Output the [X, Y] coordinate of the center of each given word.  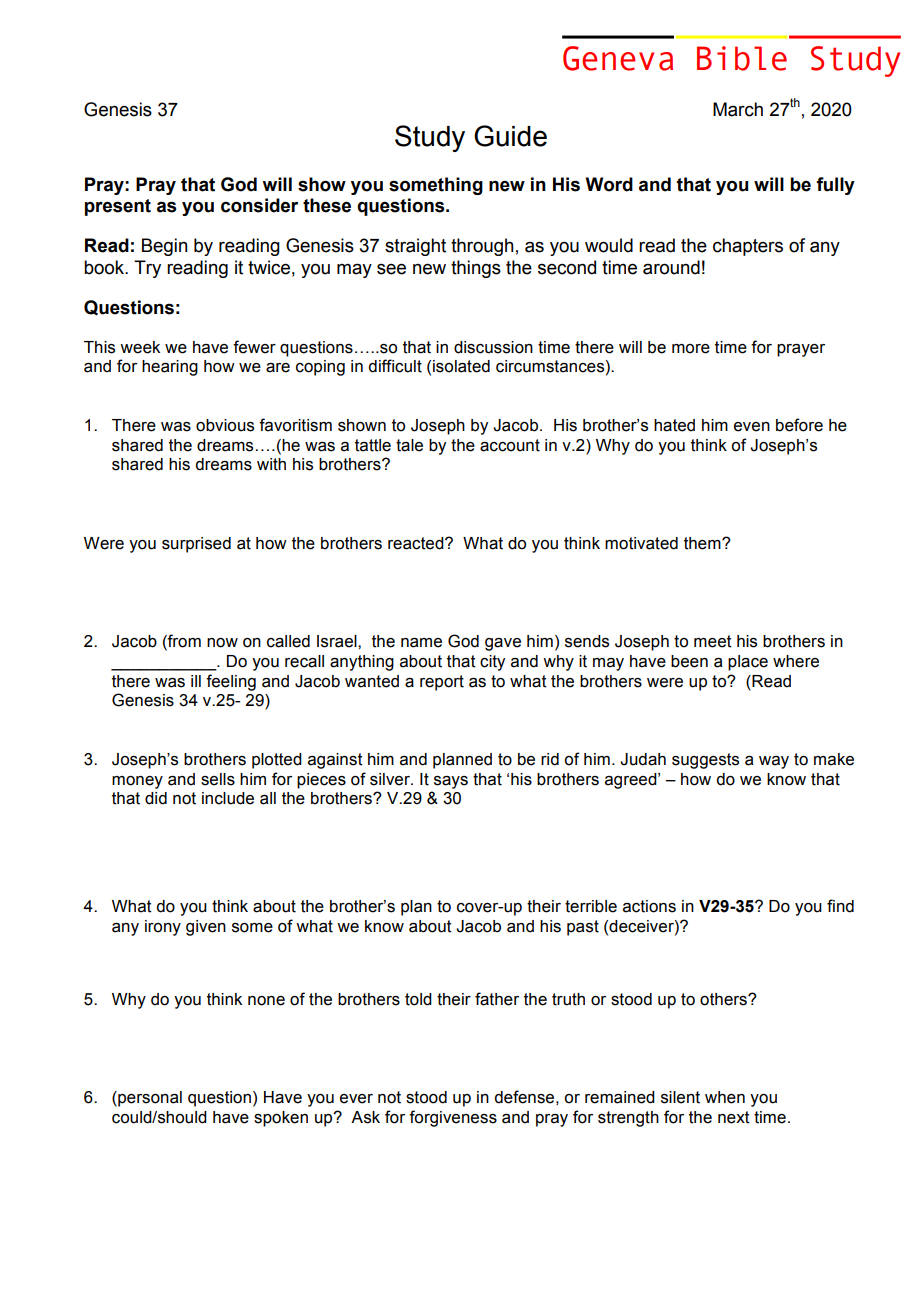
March [738, 109]
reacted [417, 543]
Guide [510, 136]
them [703, 543]
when [725, 1097]
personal [149, 1099]
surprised [196, 545]
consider [259, 205]
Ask [365, 1117]
